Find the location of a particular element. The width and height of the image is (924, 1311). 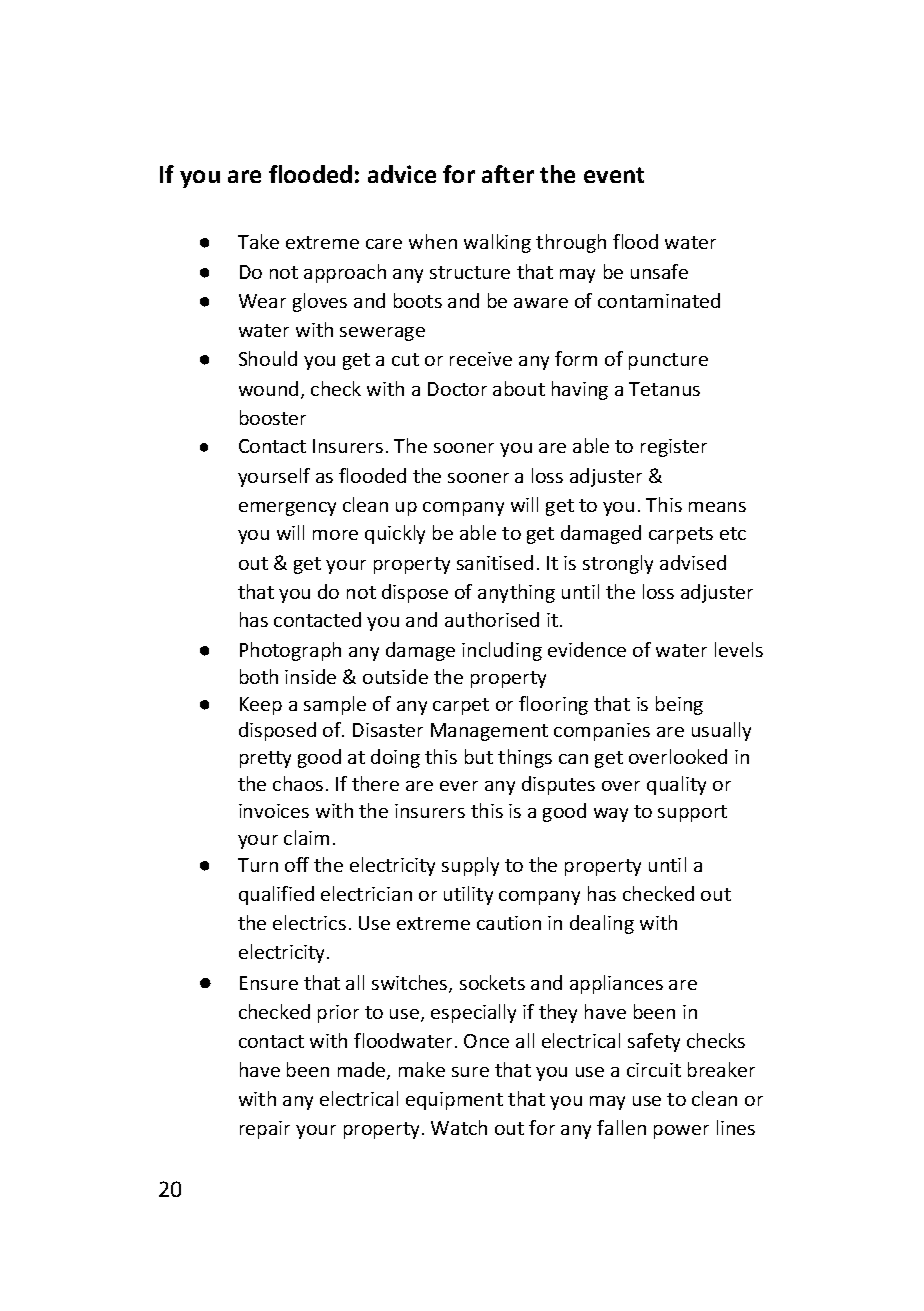

inside is located at coordinates (310, 676).
